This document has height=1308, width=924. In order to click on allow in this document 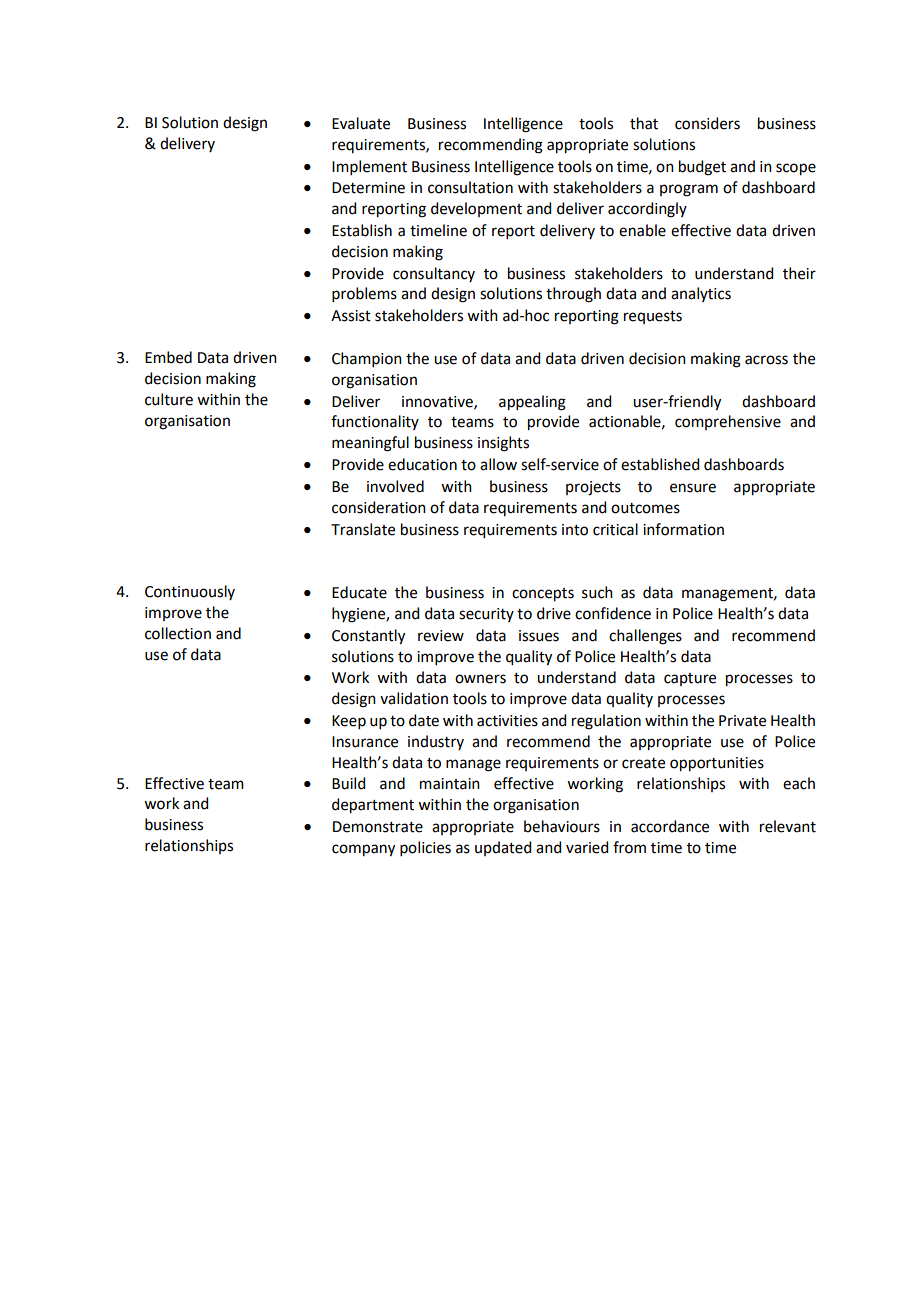, I will do `click(498, 464)`.
